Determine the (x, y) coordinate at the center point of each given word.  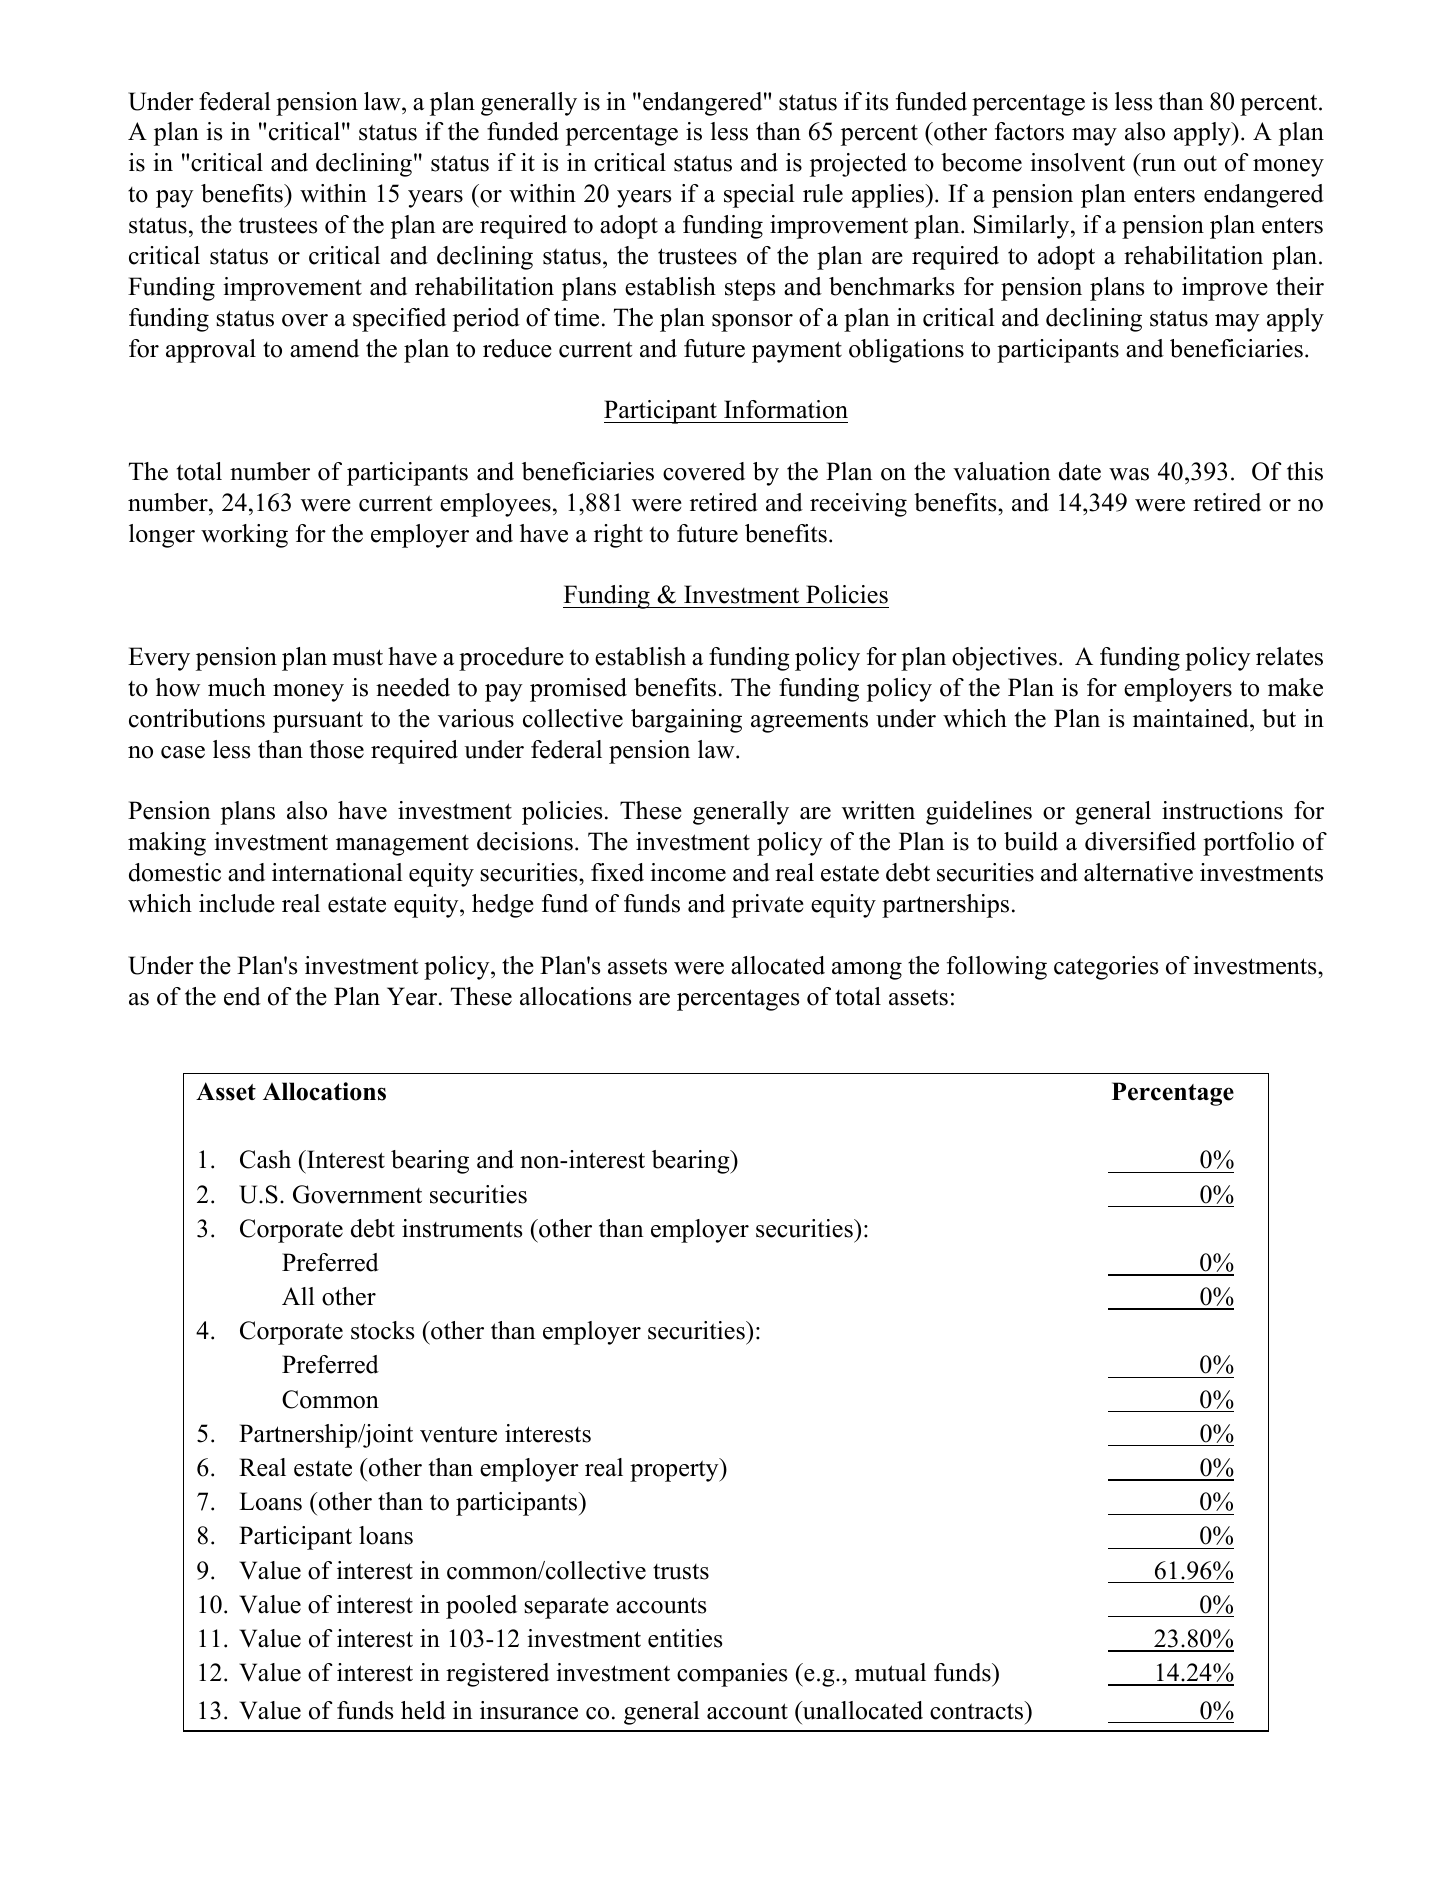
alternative (1138, 872)
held (423, 1710)
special (759, 196)
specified (399, 320)
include (237, 903)
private (768, 906)
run (1158, 165)
